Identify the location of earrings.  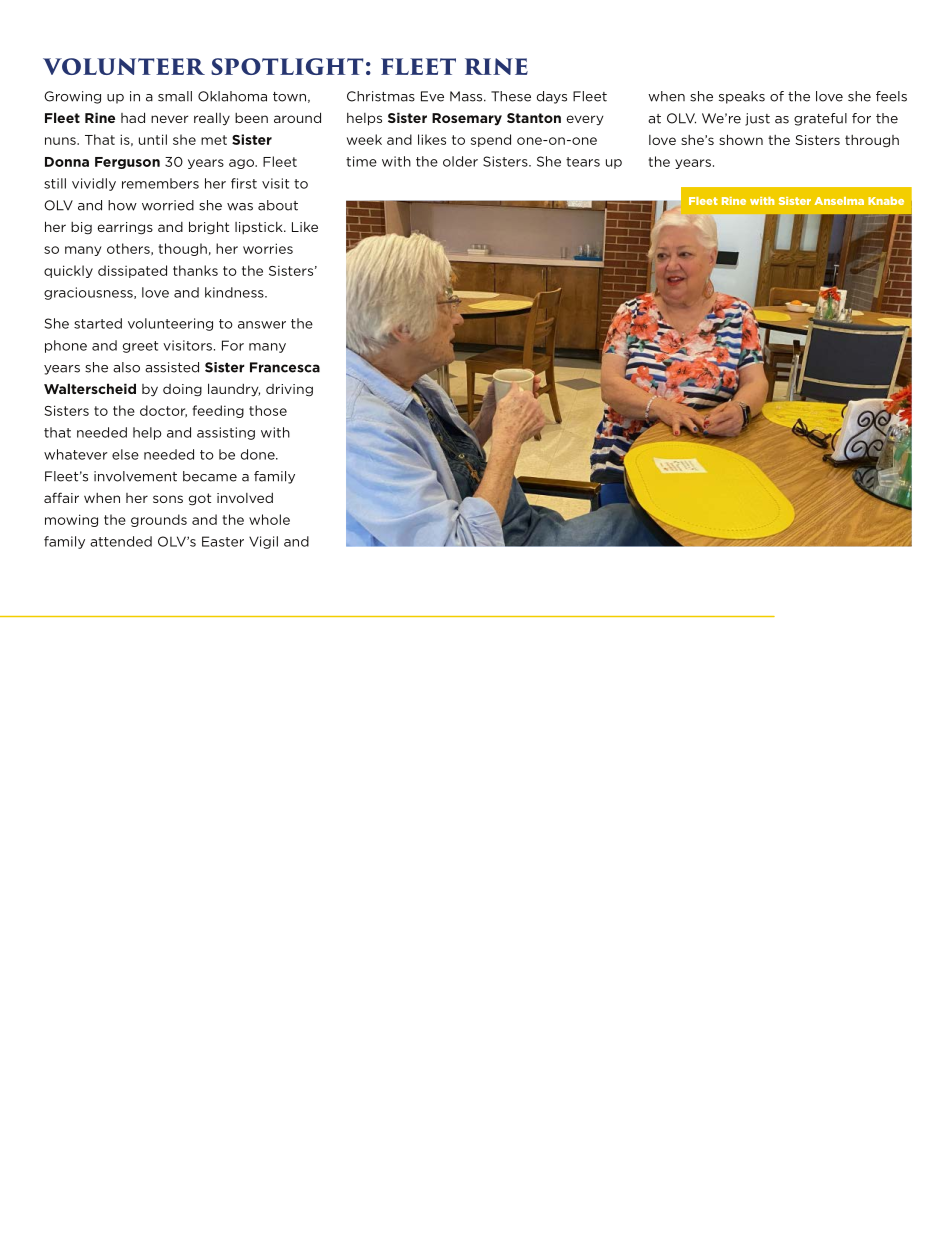
(125, 228).
